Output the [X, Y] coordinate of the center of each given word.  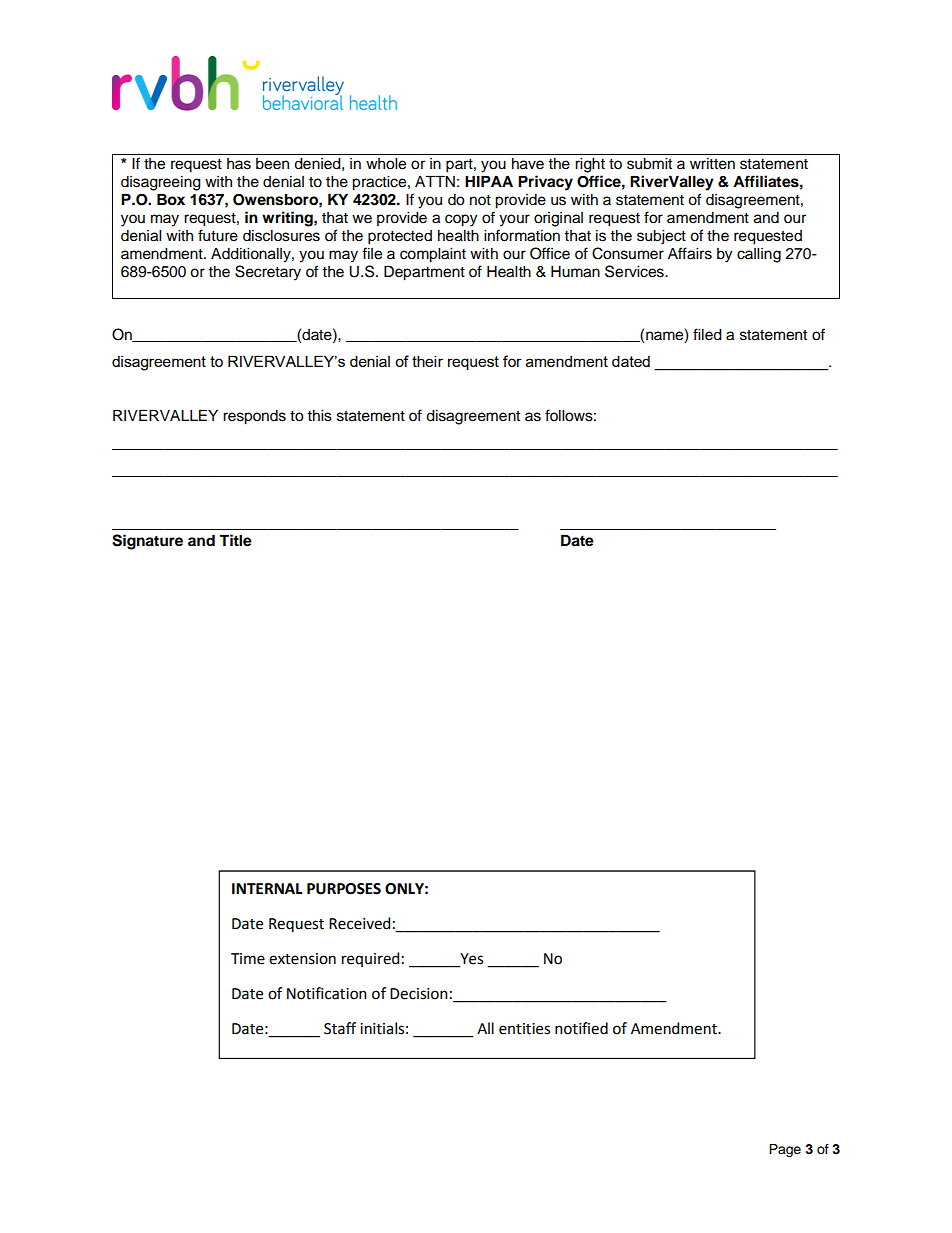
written [712, 164]
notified [581, 1028]
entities [524, 1029]
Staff [340, 1028]
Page [785, 1150]
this [319, 416]
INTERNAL [267, 888]
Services [635, 271]
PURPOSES [344, 889]
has [239, 164]
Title [235, 540]
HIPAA [489, 181]
